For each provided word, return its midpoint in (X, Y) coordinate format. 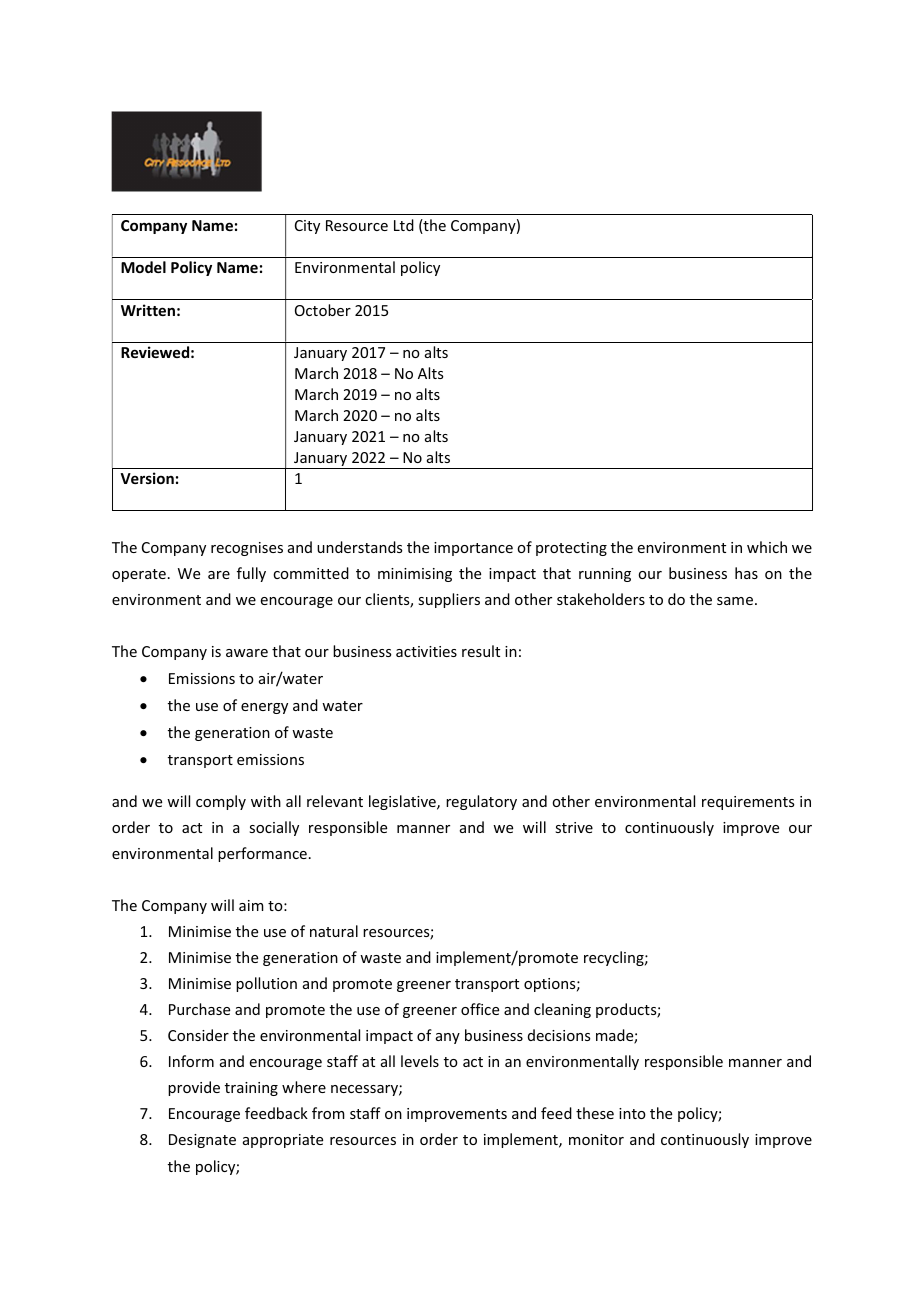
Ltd (404, 225)
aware (247, 653)
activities (426, 651)
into (632, 1113)
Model (143, 267)
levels (420, 1061)
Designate (202, 1141)
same (735, 601)
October (323, 310)
